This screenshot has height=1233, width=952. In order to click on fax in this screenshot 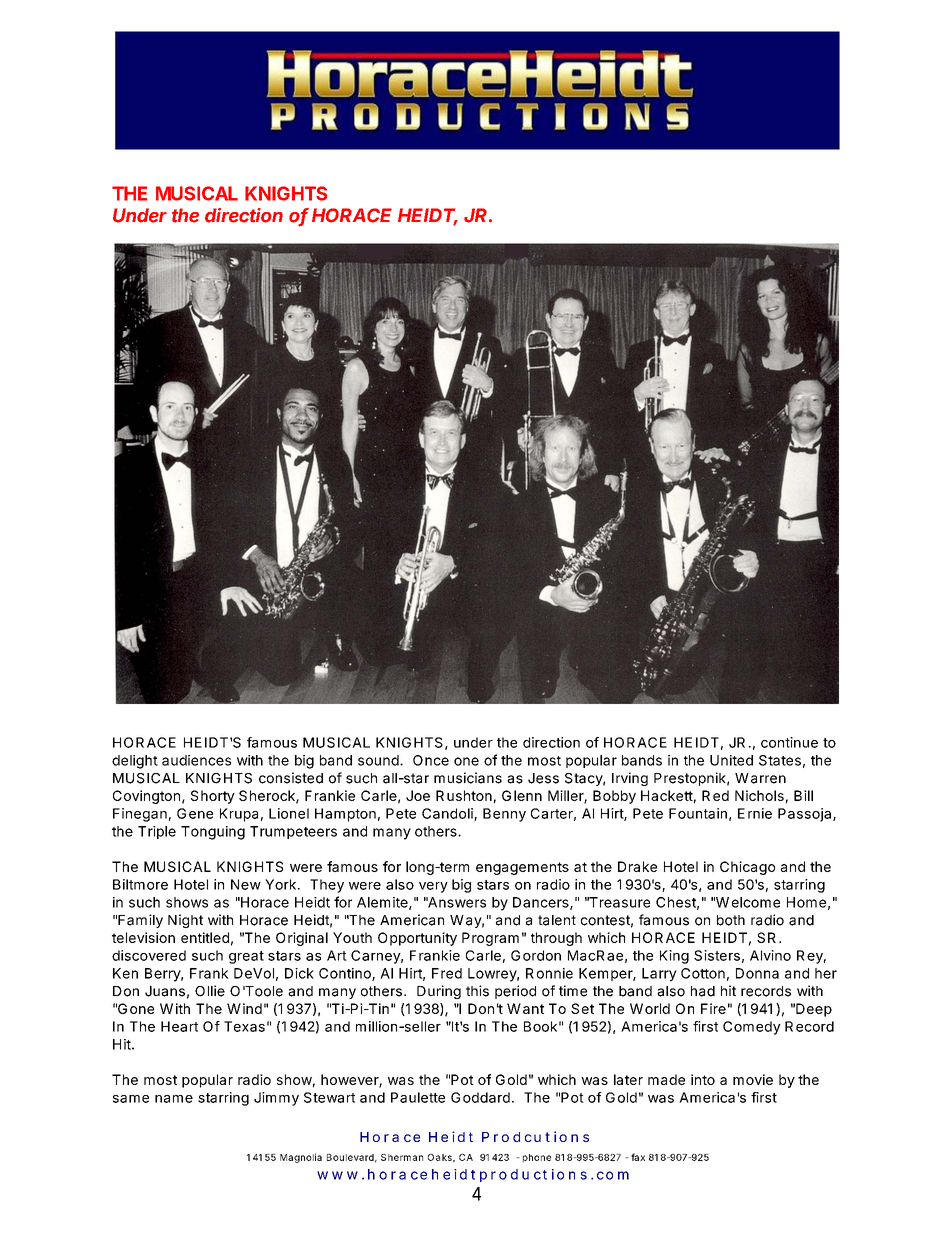, I will do `click(638, 1157)`.
